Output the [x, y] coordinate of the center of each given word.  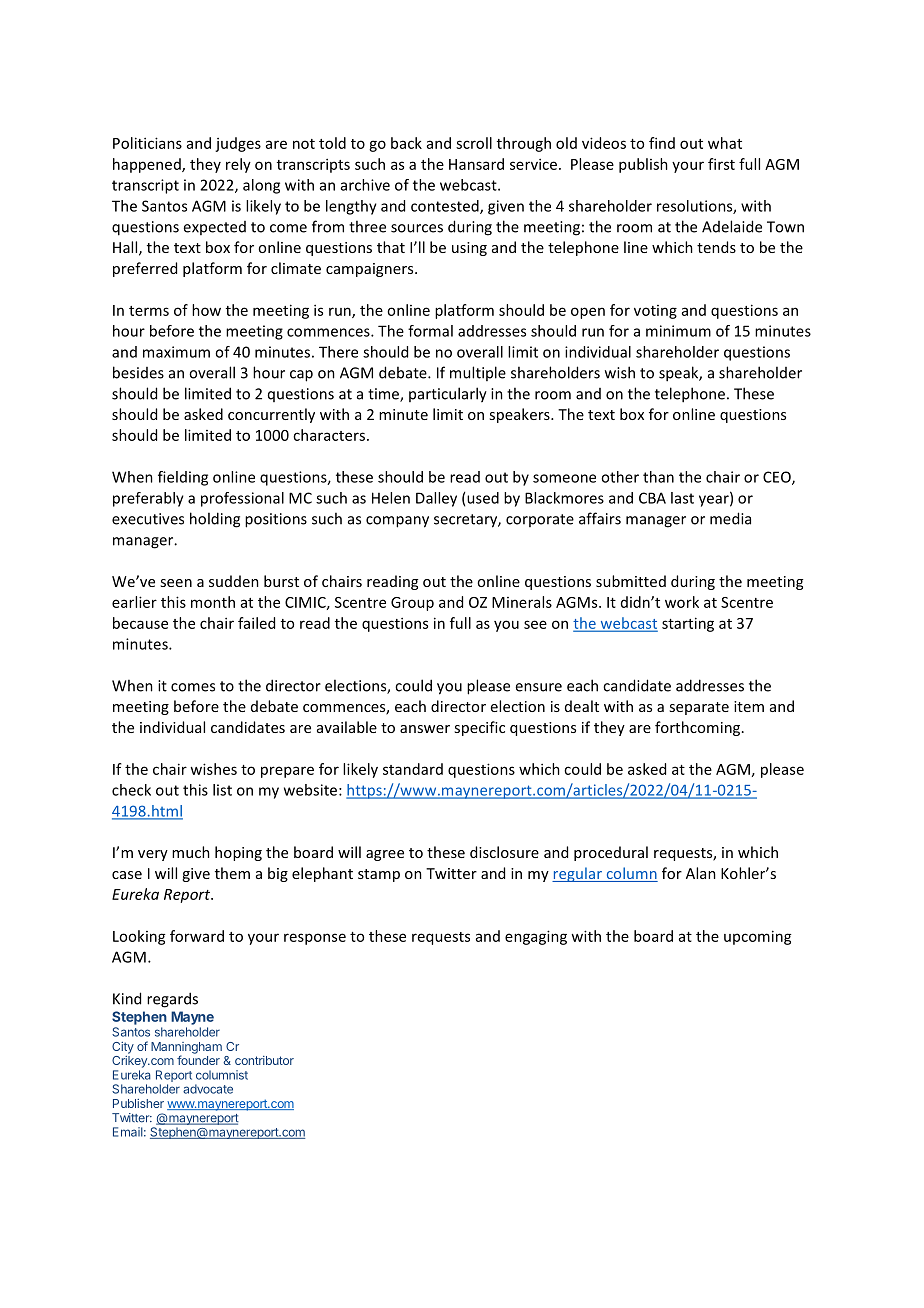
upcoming [758, 937]
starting [688, 624]
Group [412, 604]
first [721, 164]
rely [238, 165]
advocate [208, 1089]
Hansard [476, 164]
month [213, 602]
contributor [264, 1060]
